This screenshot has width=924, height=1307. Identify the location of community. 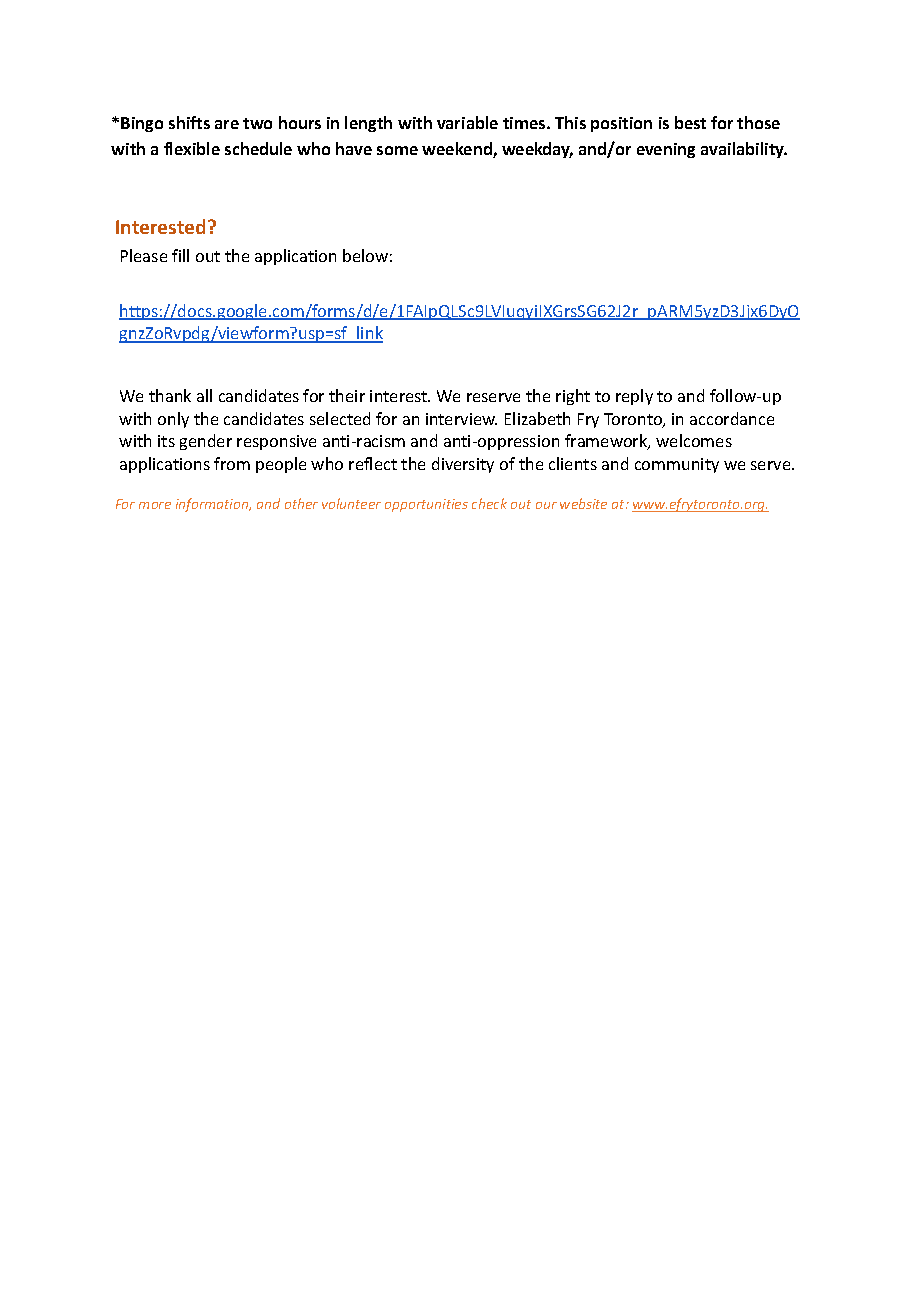
(677, 465).
